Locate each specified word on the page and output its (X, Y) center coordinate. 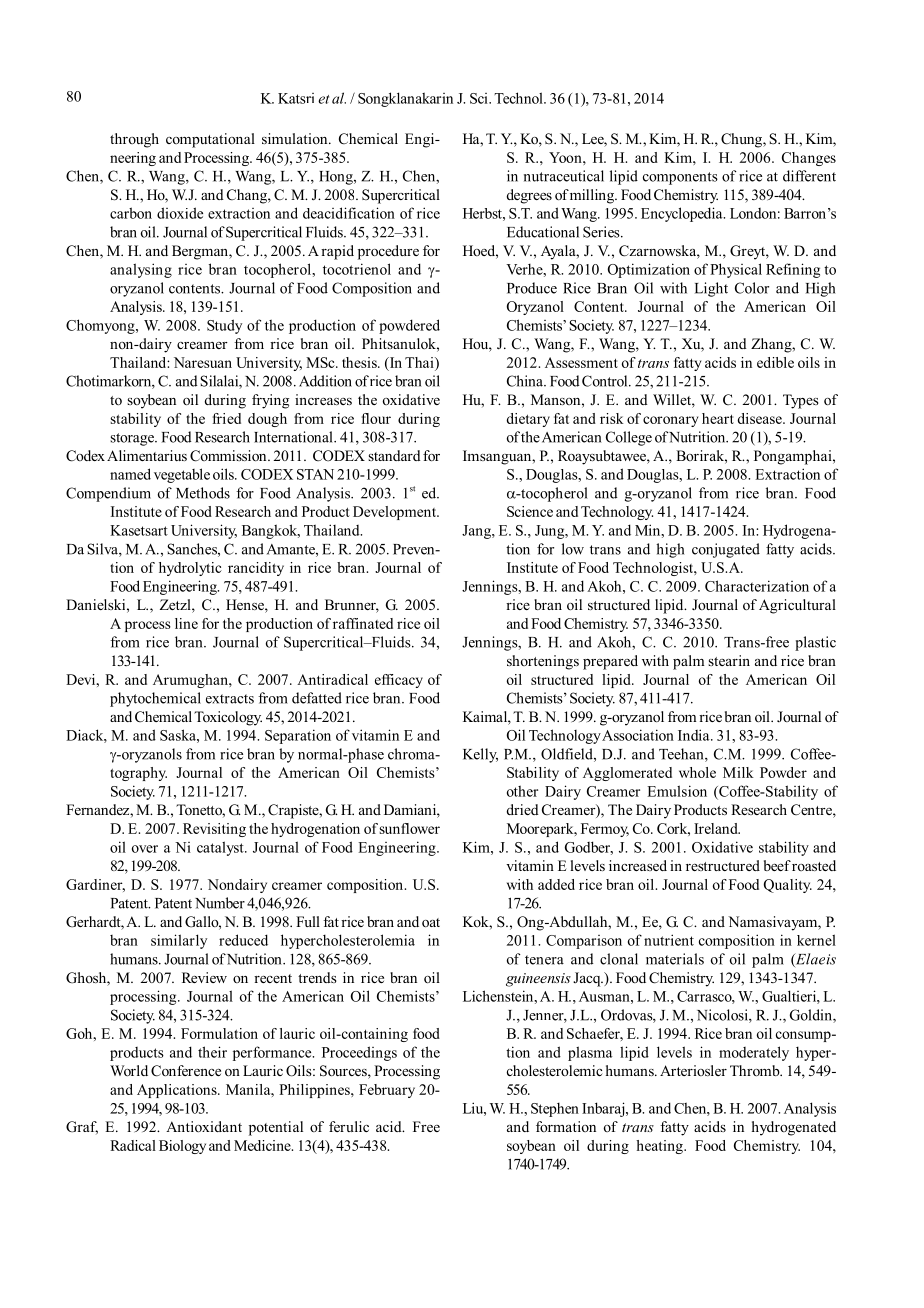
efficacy (399, 681)
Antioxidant (204, 1126)
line (186, 623)
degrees (529, 196)
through (134, 140)
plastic (815, 643)
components (680, 178)
